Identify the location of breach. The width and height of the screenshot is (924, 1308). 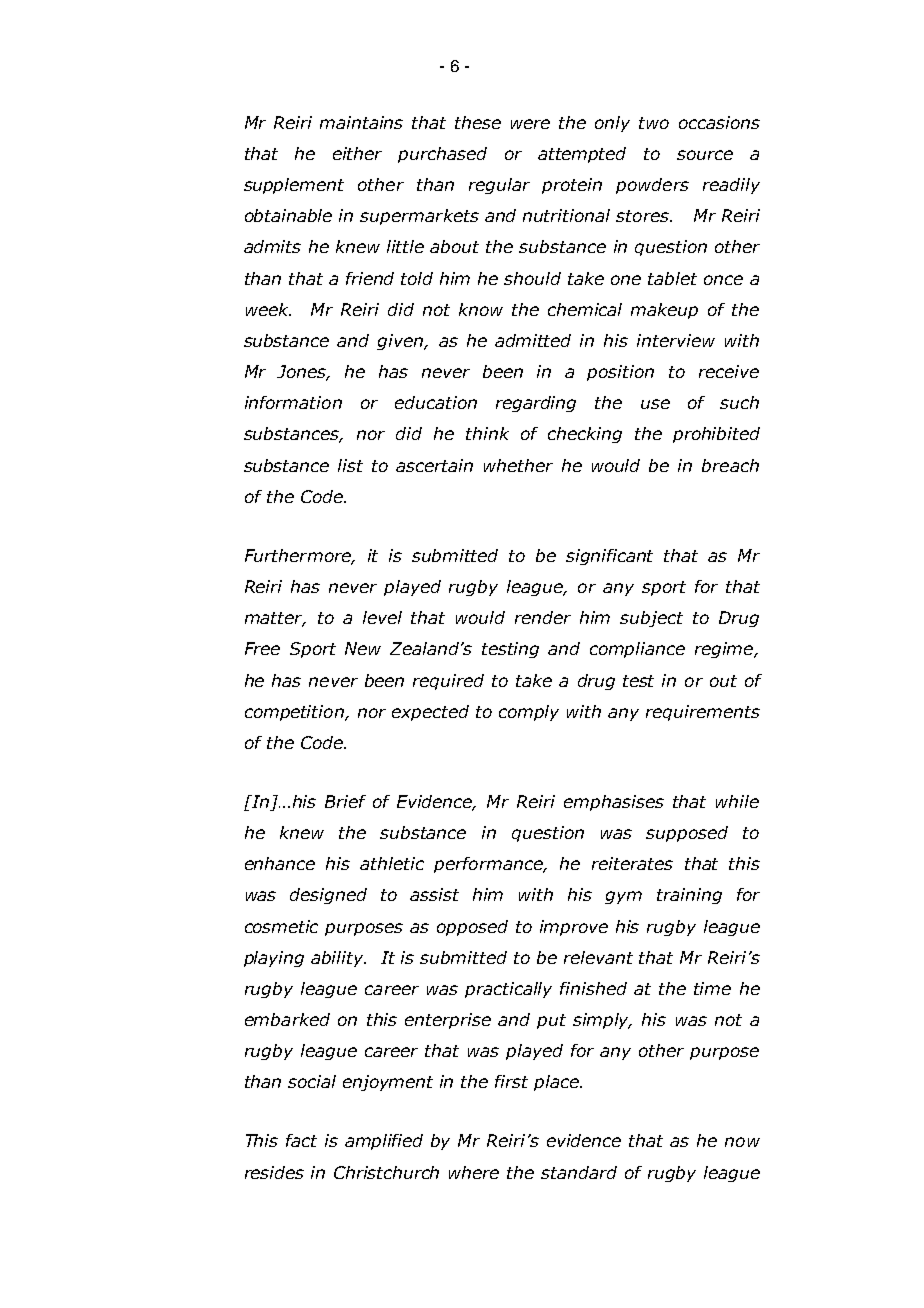
(730, 465).
